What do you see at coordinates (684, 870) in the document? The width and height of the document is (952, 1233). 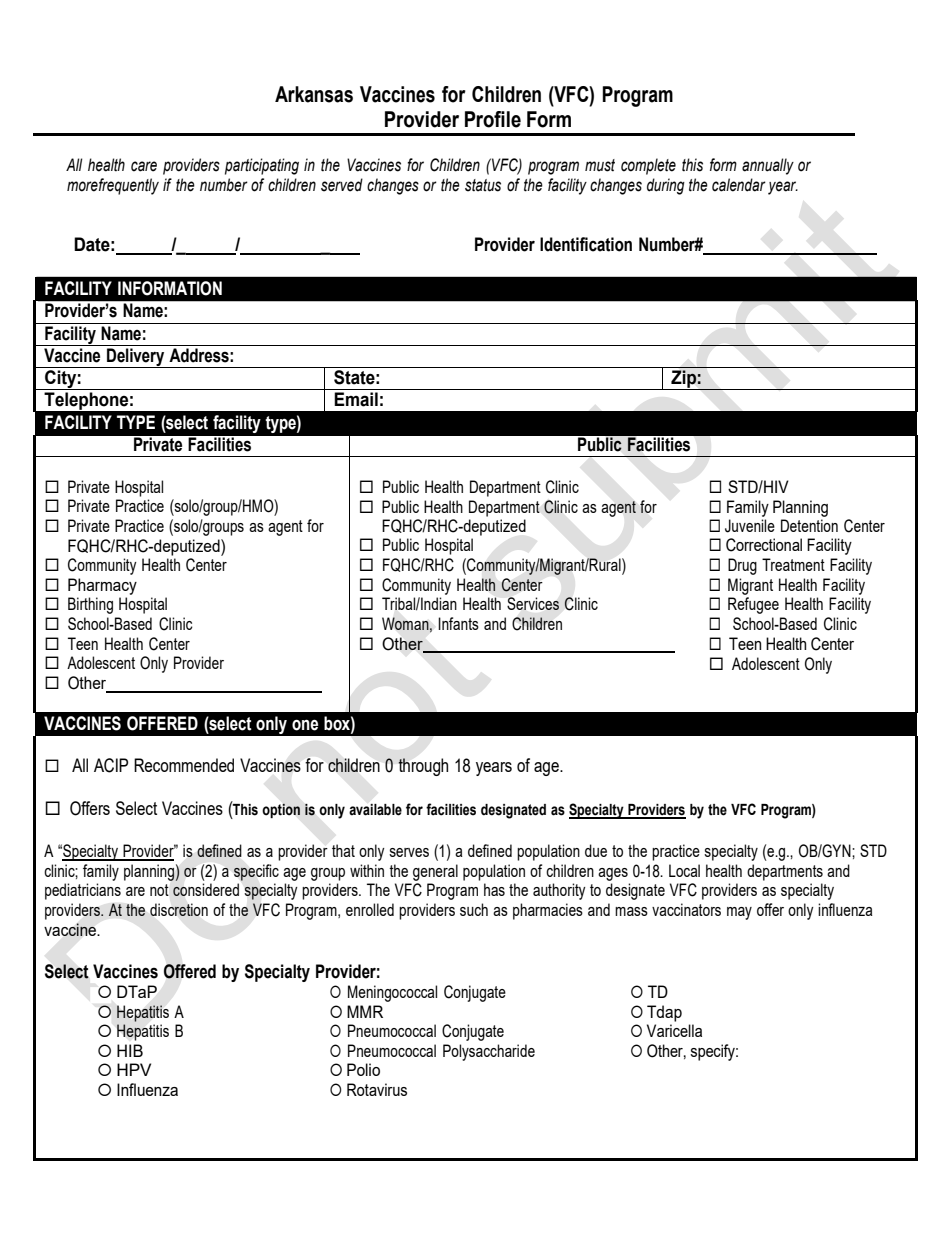 I see `Local` at bounding box center [684, 870].
